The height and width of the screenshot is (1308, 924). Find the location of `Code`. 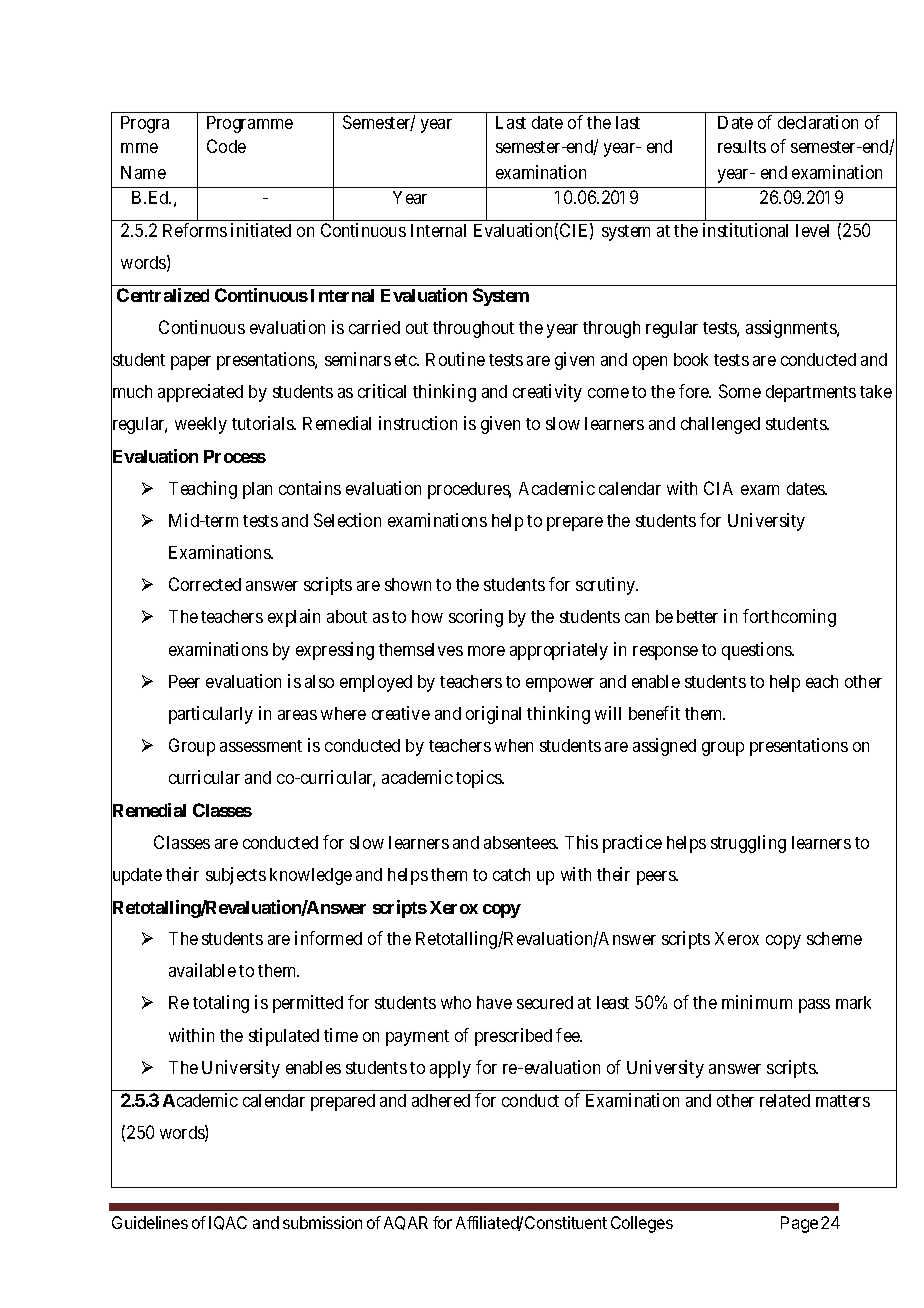

Code is located at coordinates (226, 146).
